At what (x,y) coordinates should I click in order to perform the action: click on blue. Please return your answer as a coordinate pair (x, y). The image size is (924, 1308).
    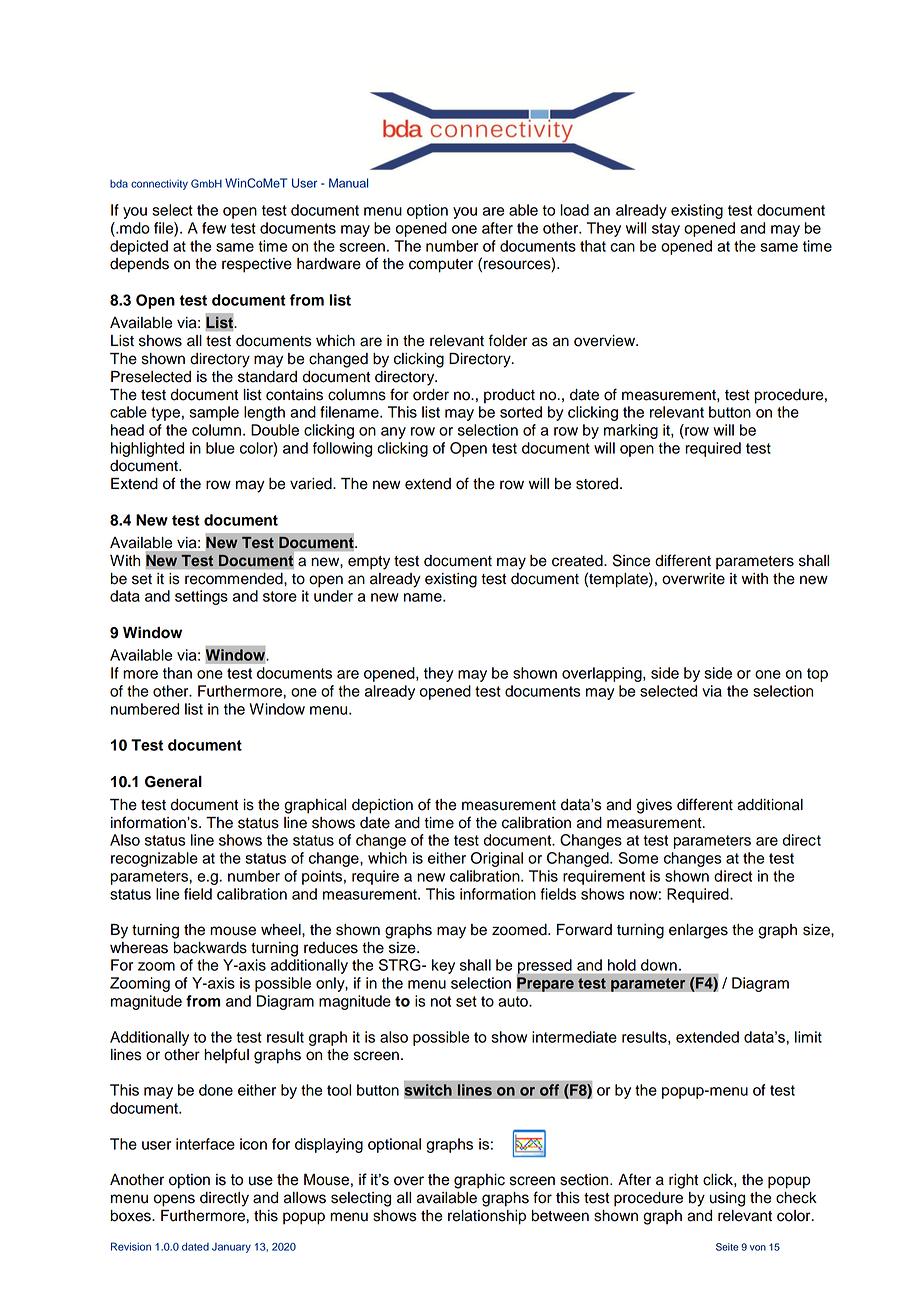
    Looking at the image, I should click on (220, 448).
